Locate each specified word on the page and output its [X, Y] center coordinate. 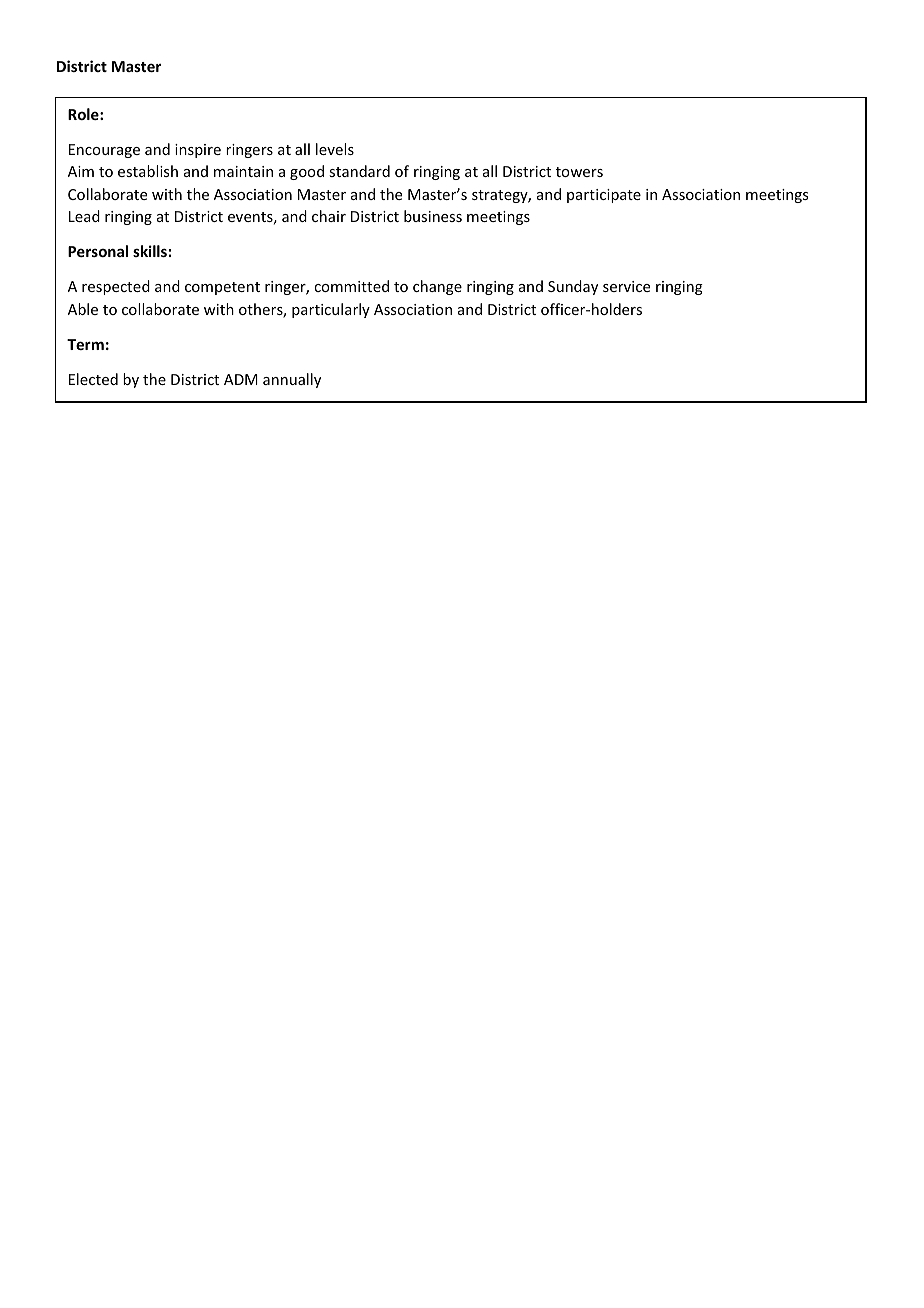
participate [604, 196]
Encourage [104, 151]
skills [150, 251]
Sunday [573, 287]
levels [335, 149]
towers [579, 172]
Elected [93, 379]
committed [351, 286]
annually [292, 380]
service [626, 286]
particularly [331, 310]
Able [83, 309]
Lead [84, 216]
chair [329, 216]
